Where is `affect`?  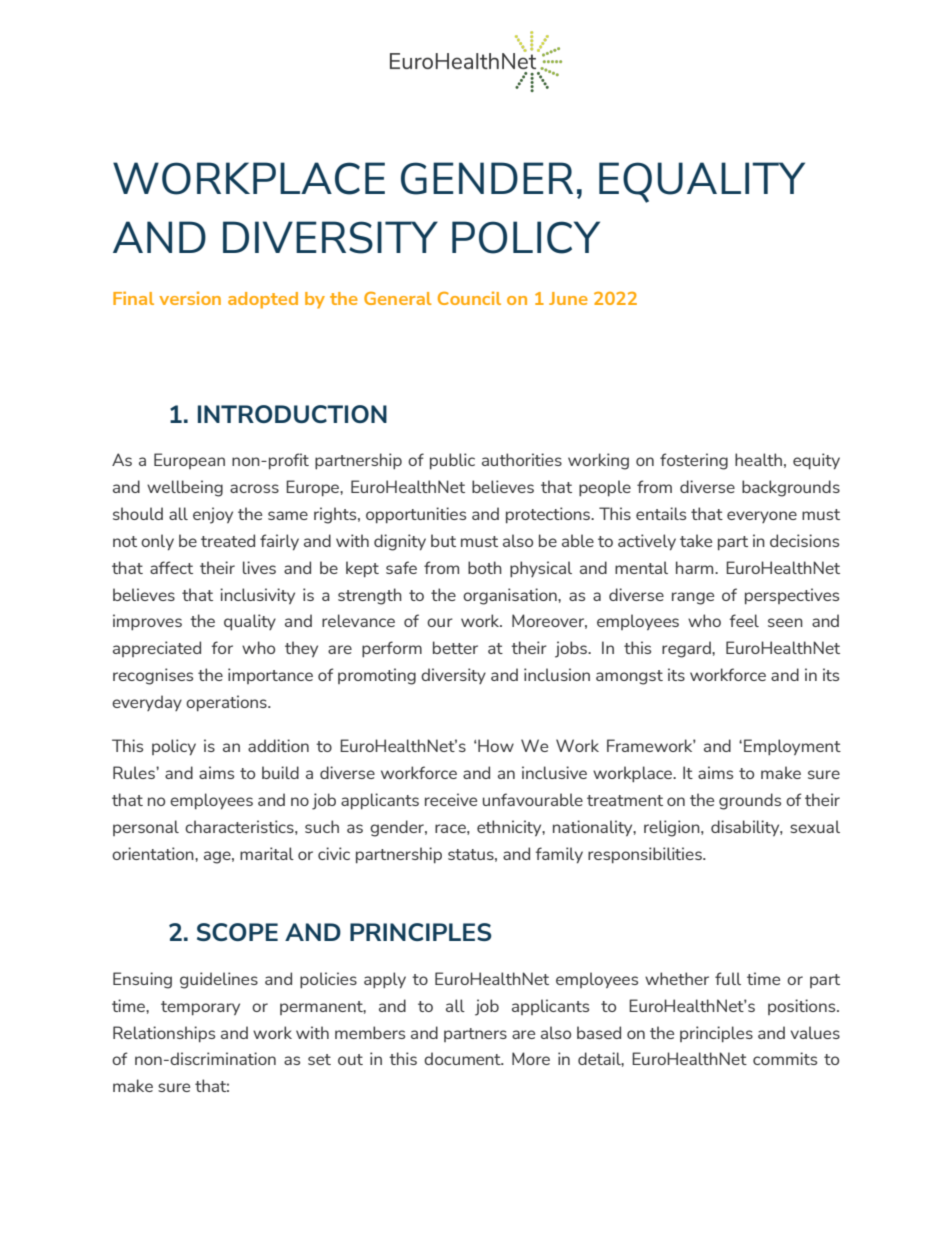
affect is located at coordinates (171, 567).
